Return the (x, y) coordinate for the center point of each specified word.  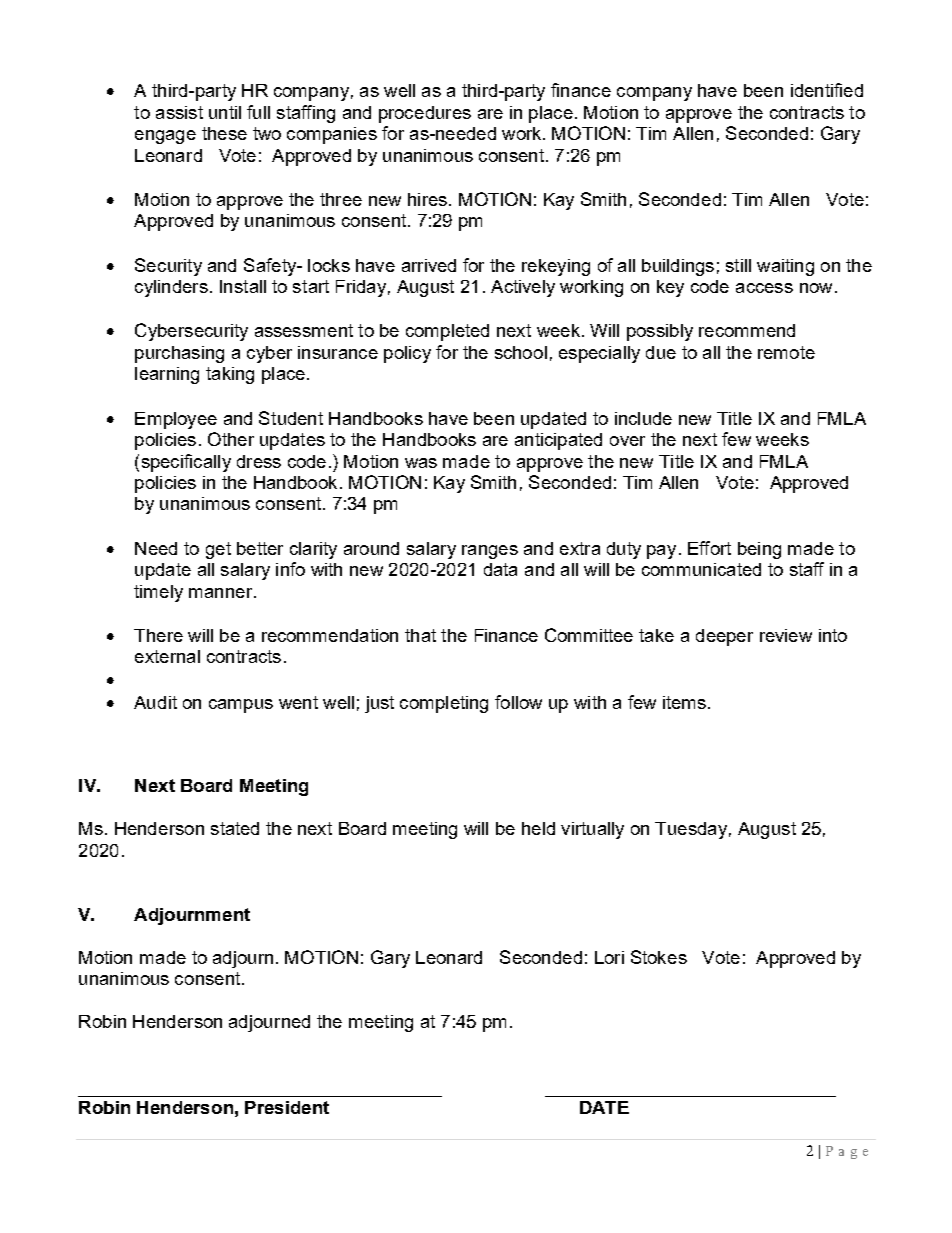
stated (235, 828)
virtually (592, 830)
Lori (609, 957)
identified (827, 90)
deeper (724, 637)
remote (786, 352)
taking (230, 375)
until (225, 112)
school (521, 352)
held (538, 828)
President (287, 1107)
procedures (425, 114)
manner (222, 593)
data (500, 569)
